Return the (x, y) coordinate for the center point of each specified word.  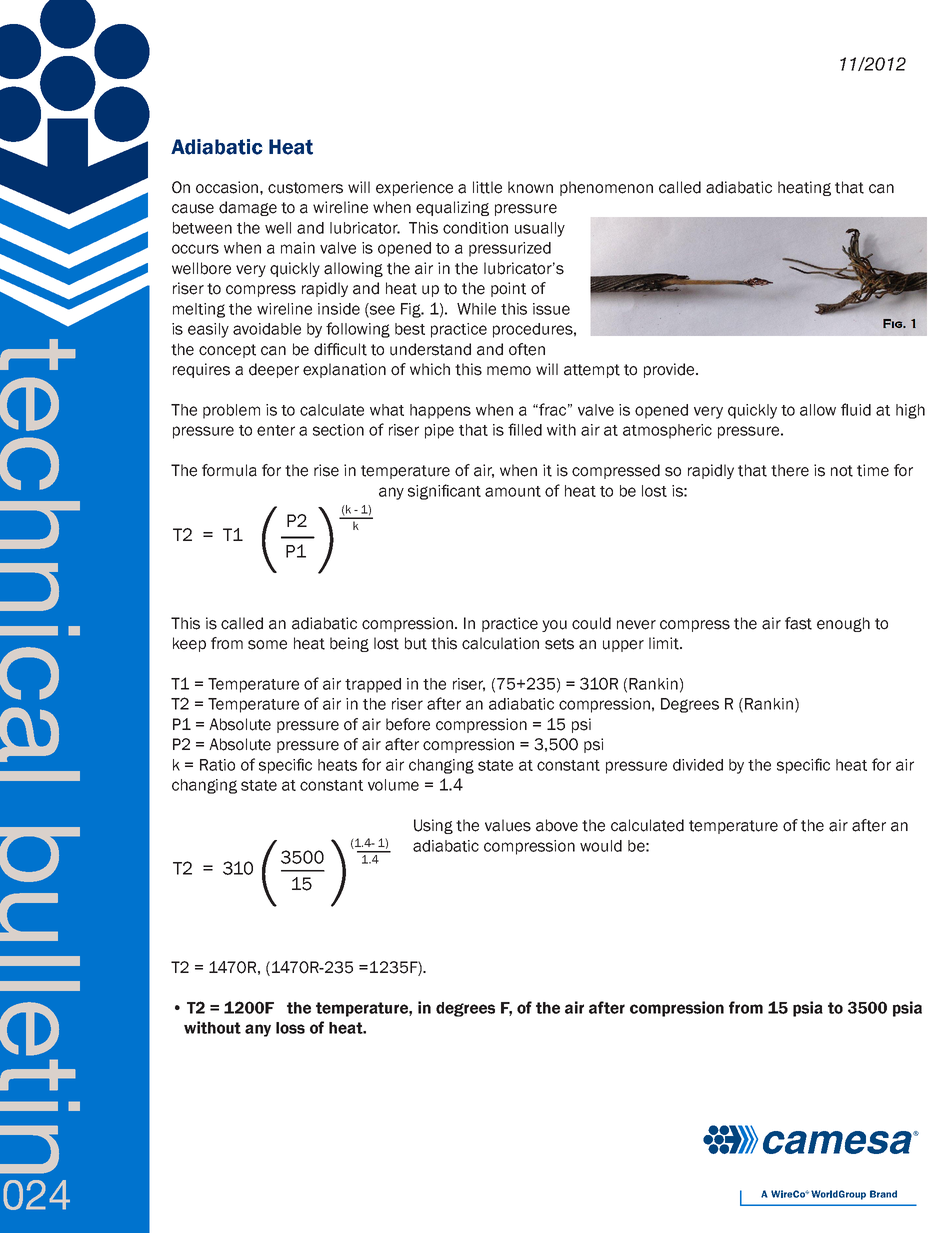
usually (540, 229)
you (554, 626)
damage (248, 208)
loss (290, 1028)
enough (843, 624)
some (267, 645)
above (557, 825)
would (601, 846)
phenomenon (606, 188)
